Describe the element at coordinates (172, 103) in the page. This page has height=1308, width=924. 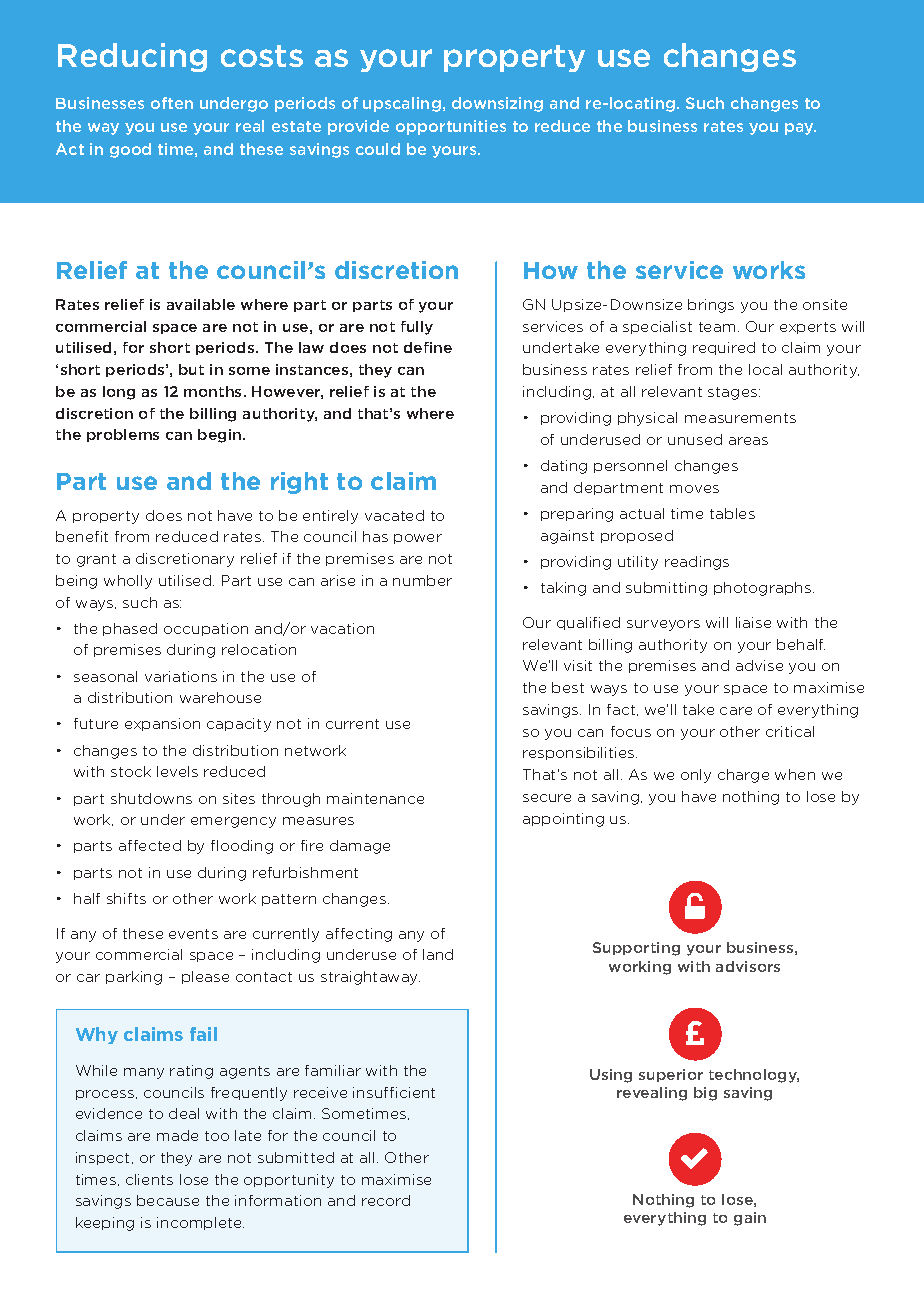
I see `often` at that location.
